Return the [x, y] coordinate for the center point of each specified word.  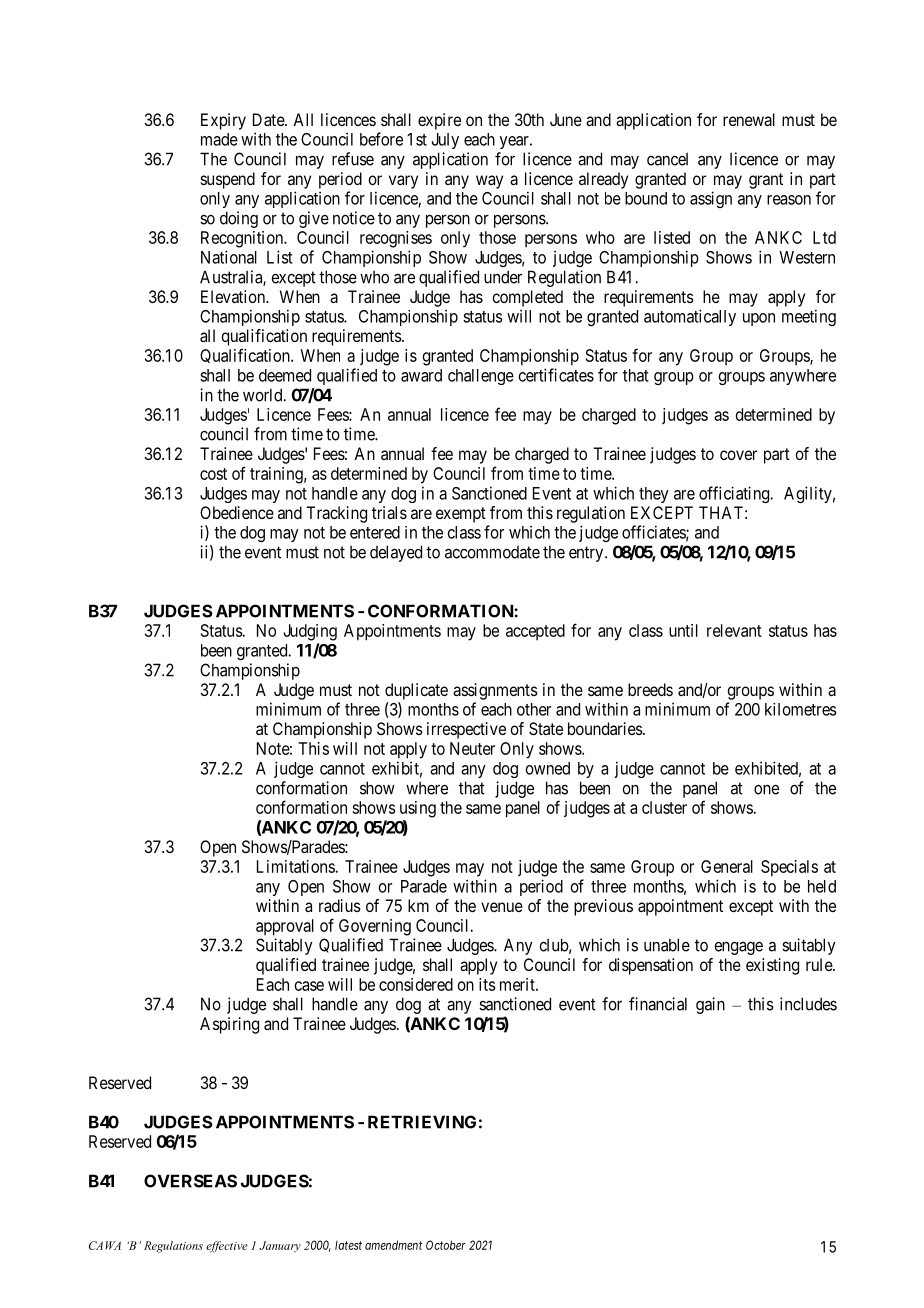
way [489, 182]
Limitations [296, 866]
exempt [461, 515]
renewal [749, 119]
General [727, 866]
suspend [228, 180]
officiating [735, 494]
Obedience [237, 512]
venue [502, 907]
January [280, 1247]
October [446, 1245]
